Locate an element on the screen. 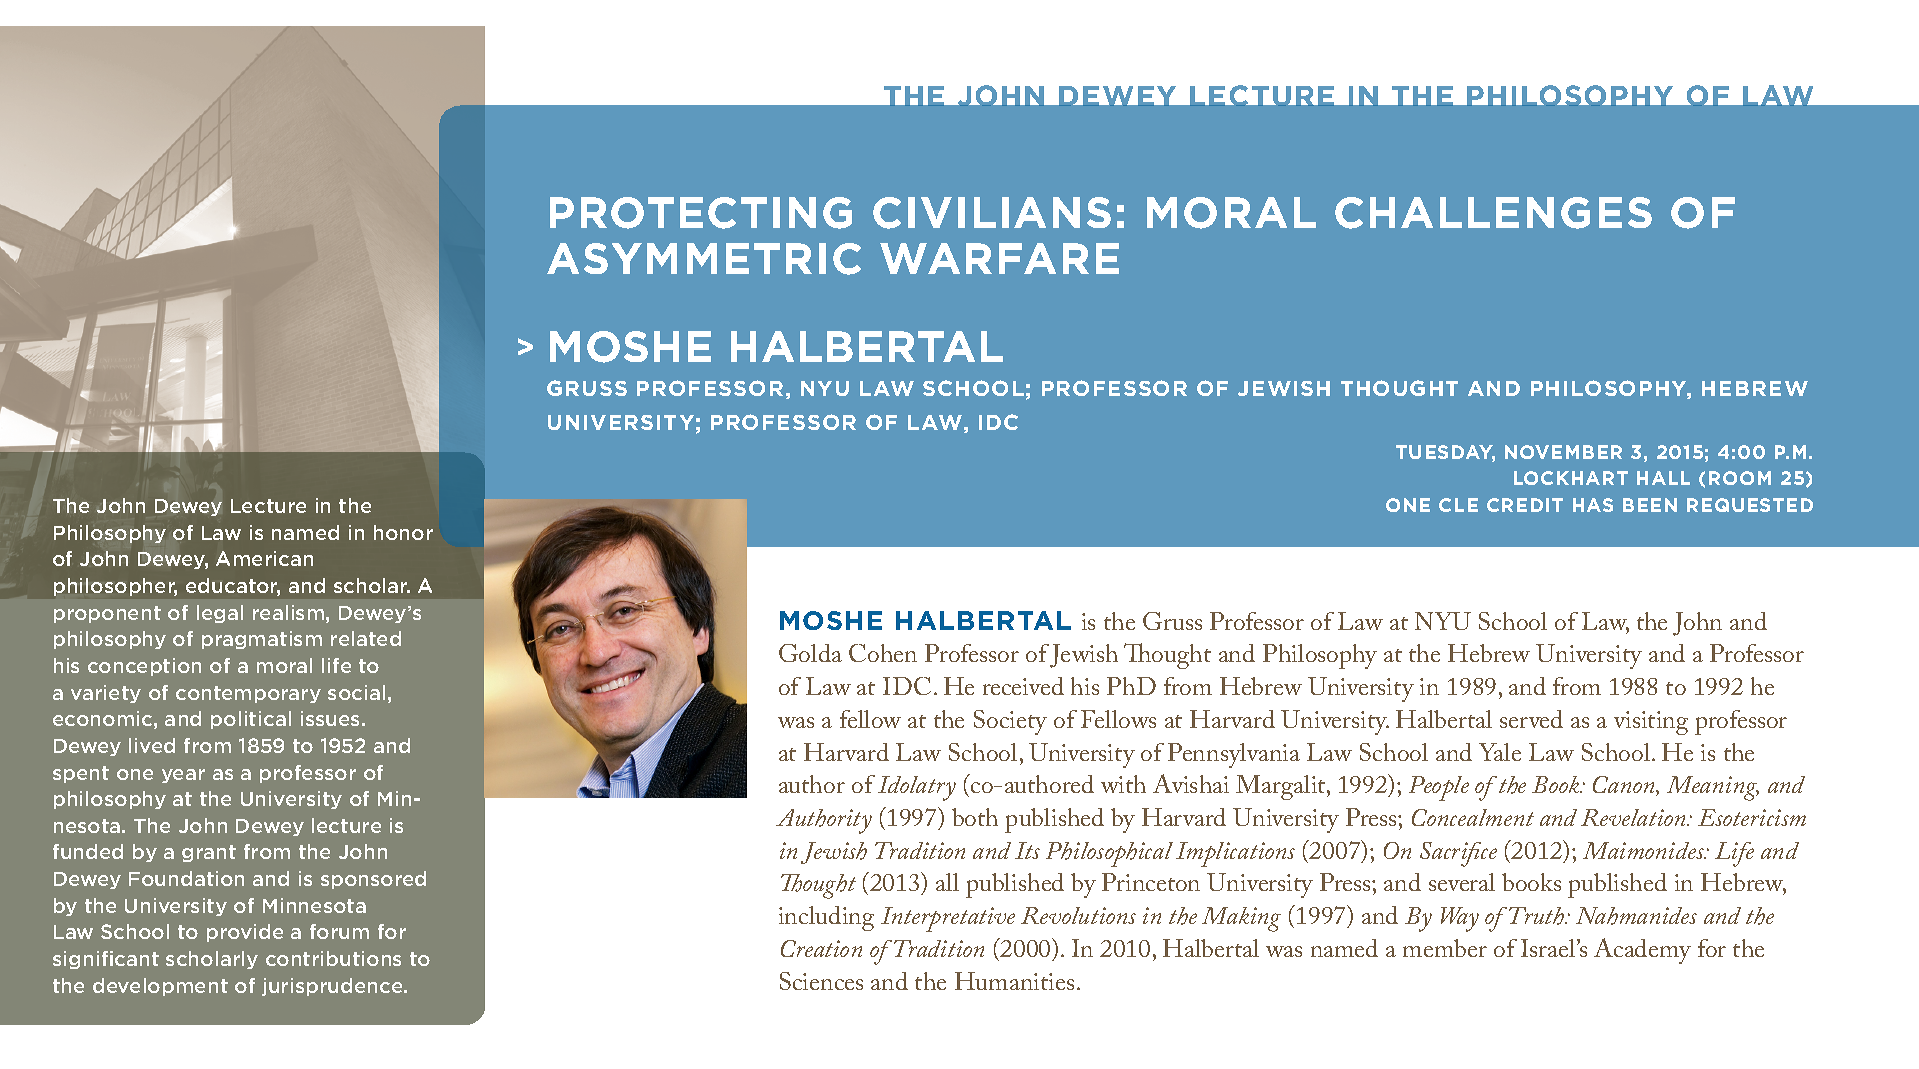  legal is located at coordinates (220, 614).
